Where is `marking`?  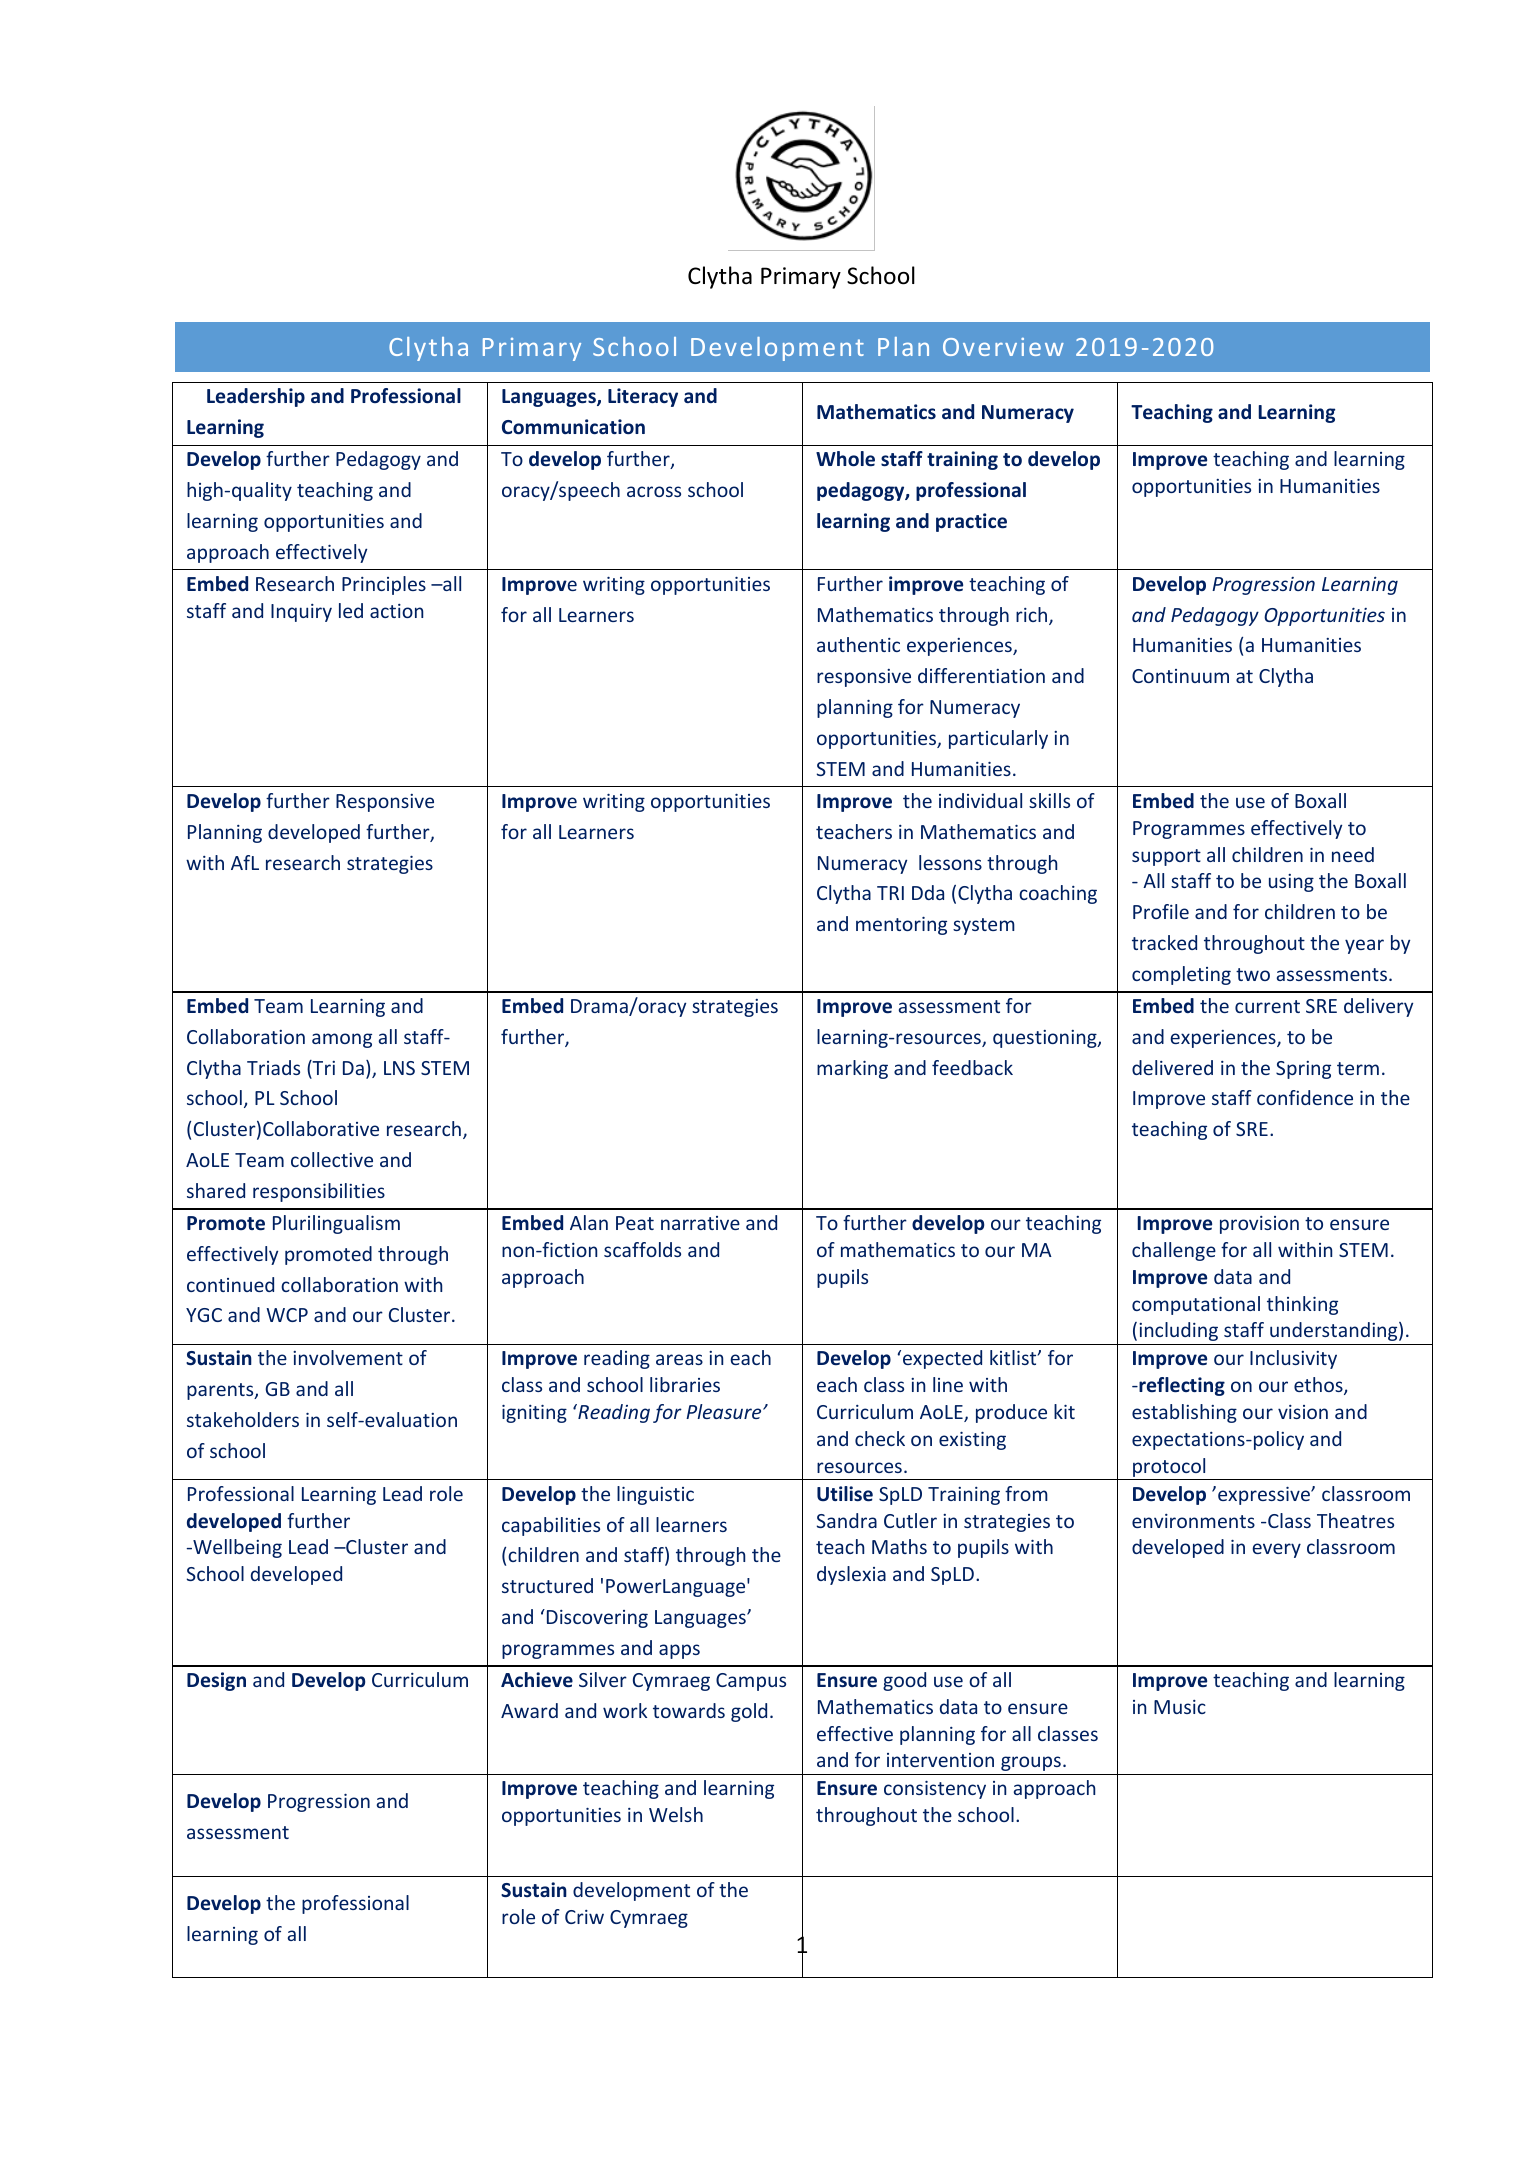 marking is located at coordinates (852, 1069).
